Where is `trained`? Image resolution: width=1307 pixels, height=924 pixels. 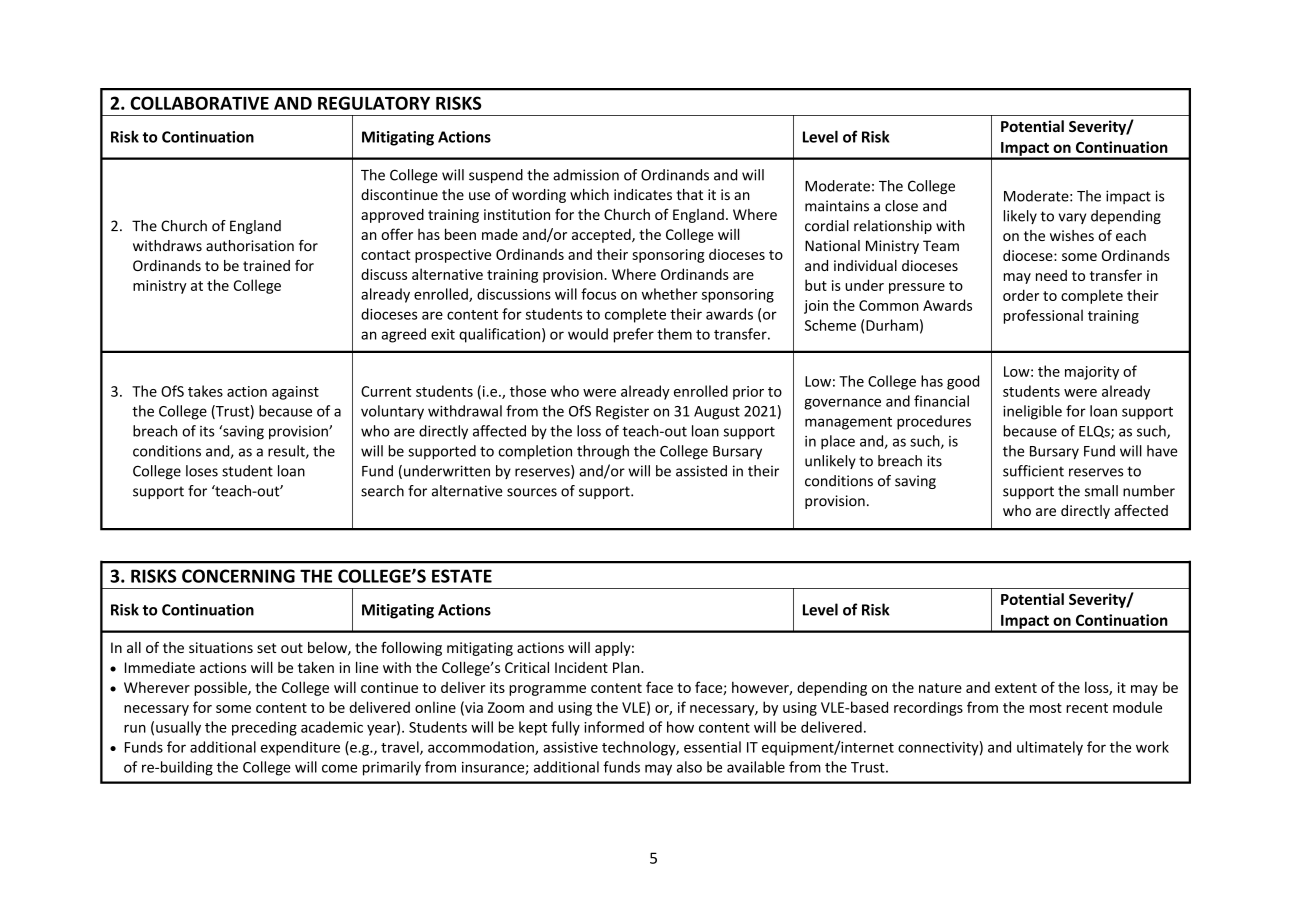
trained is located at coordinates (266, 265).
